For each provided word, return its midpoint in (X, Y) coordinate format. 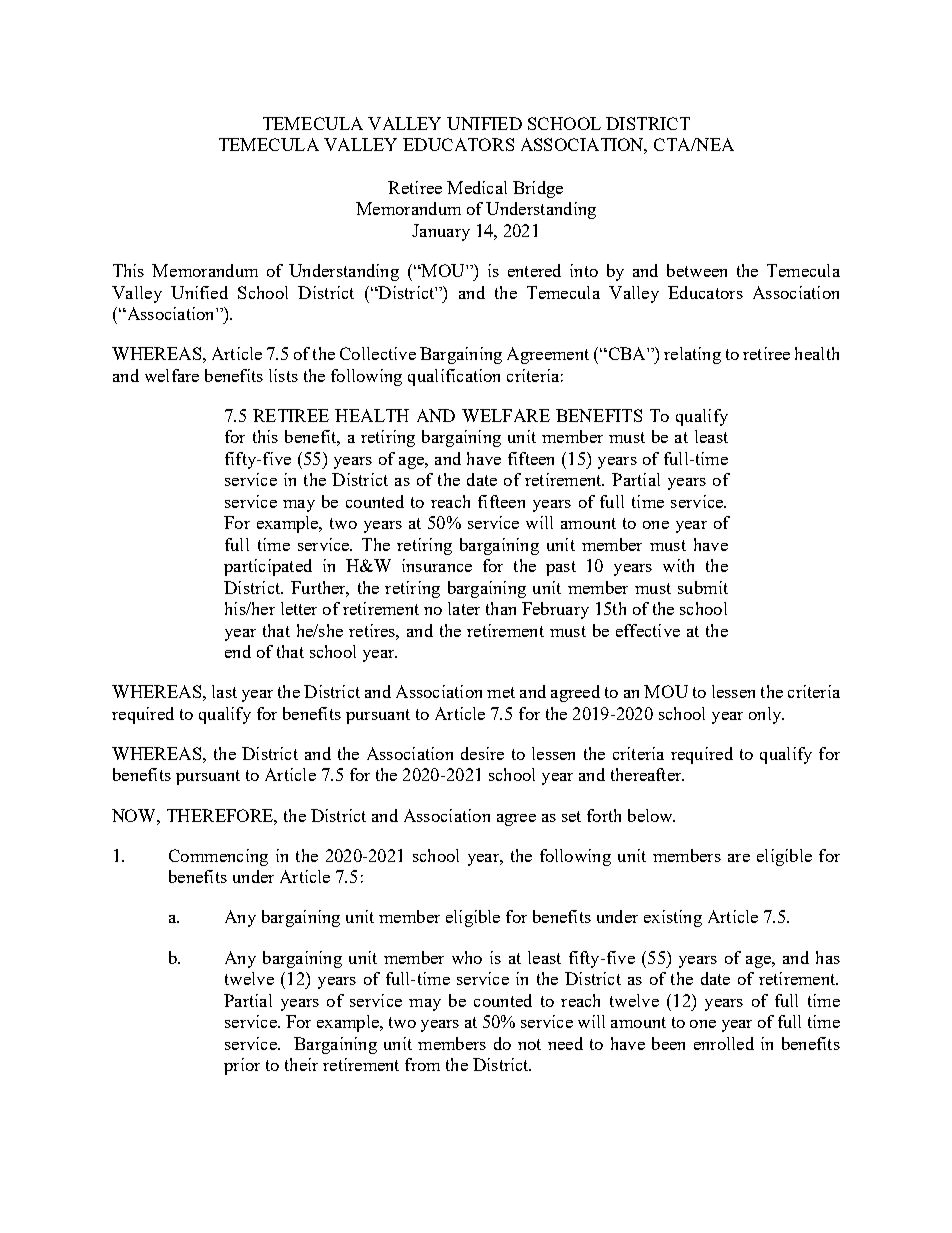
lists (283, 375)
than (501, 608)
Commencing (218, 857)
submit (703, 587)
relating (692, 355)
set (571, 816)
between (697, 270)
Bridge (538, 189)
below (651, 815)
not (529, 1044)
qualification (454, 377)
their (301, 1064)
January (441, 232)
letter (299, 608)
